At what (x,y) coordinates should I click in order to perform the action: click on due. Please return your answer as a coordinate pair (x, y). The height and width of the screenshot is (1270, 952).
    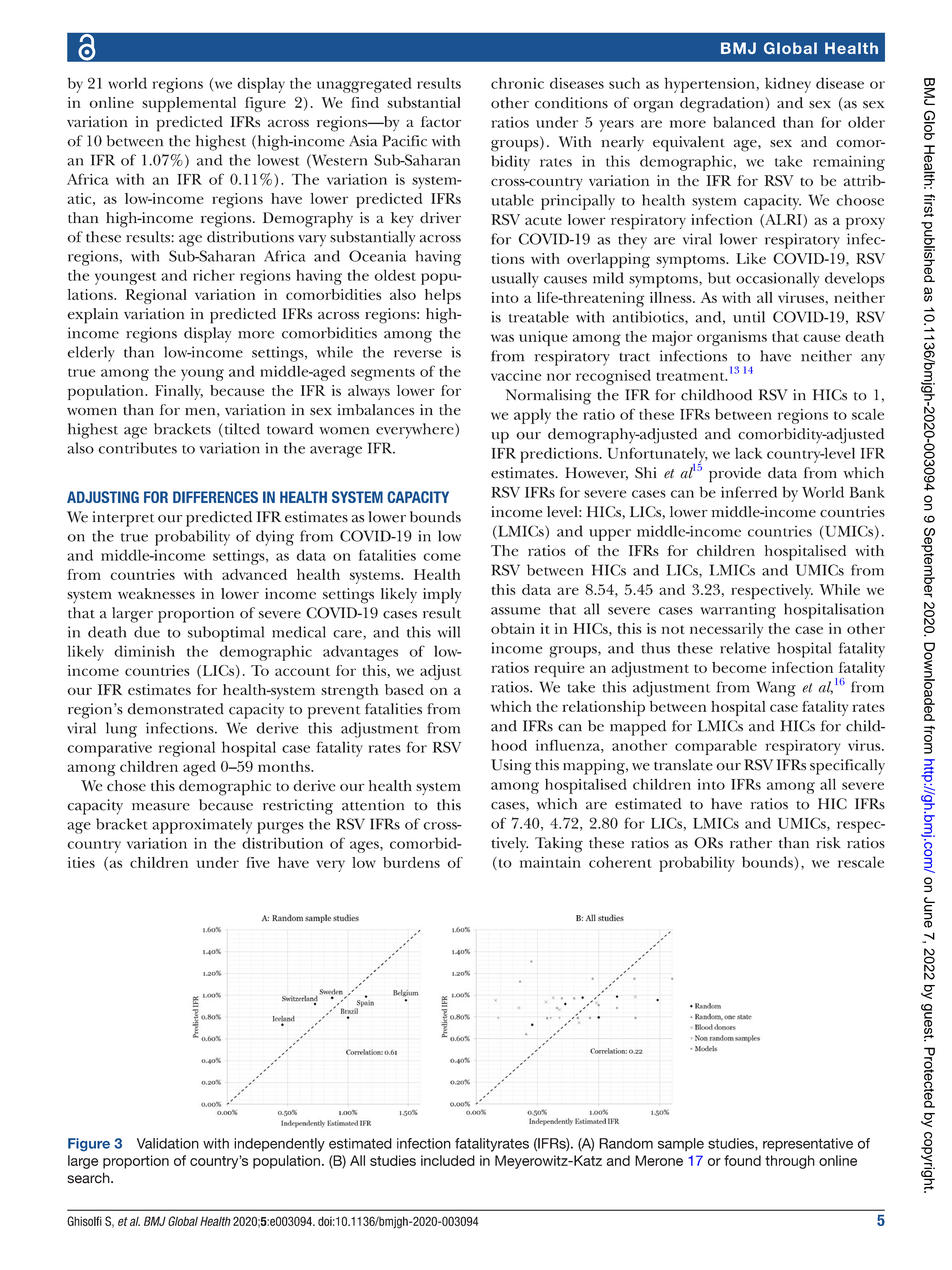
    Looking at the image, I should click on (147, 632).
